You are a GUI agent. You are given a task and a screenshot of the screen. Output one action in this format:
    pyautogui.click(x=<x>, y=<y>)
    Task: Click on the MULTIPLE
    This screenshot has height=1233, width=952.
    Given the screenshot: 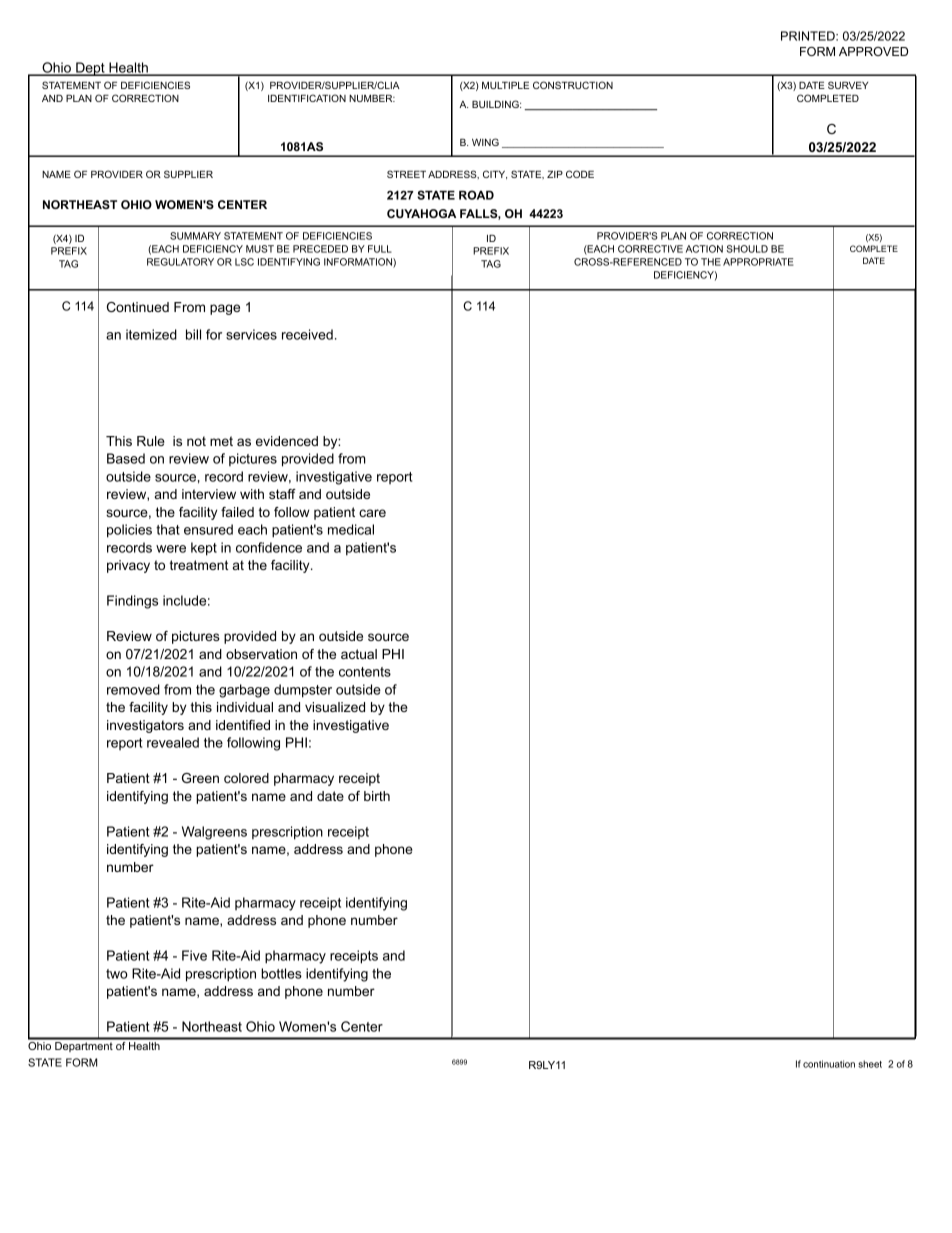 What is the action you would take?
    pyautogui.click(x=505, y=85)
